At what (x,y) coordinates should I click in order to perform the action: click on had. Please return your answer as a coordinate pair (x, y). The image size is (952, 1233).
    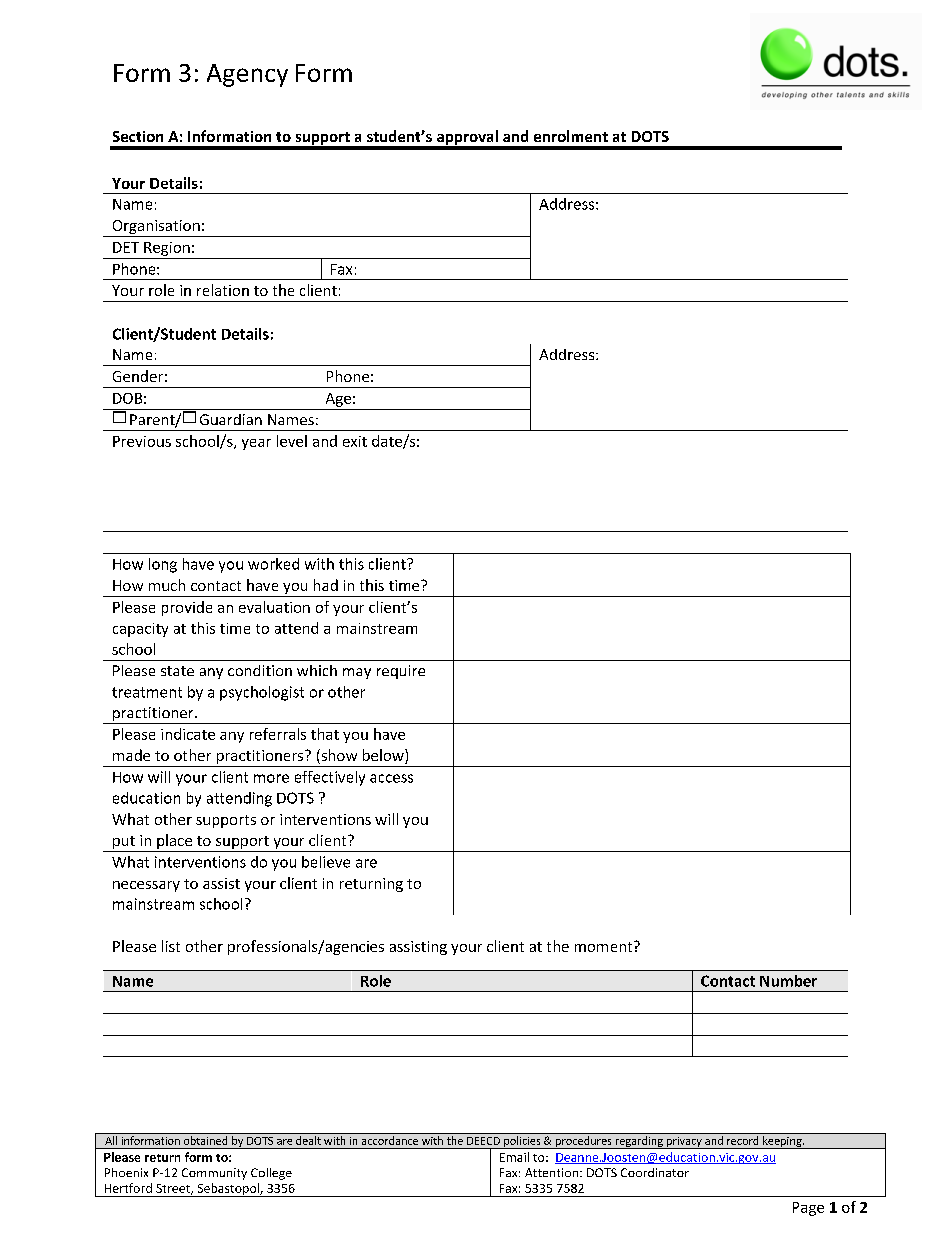
    Looking at the image, I should click on (326, 585).
